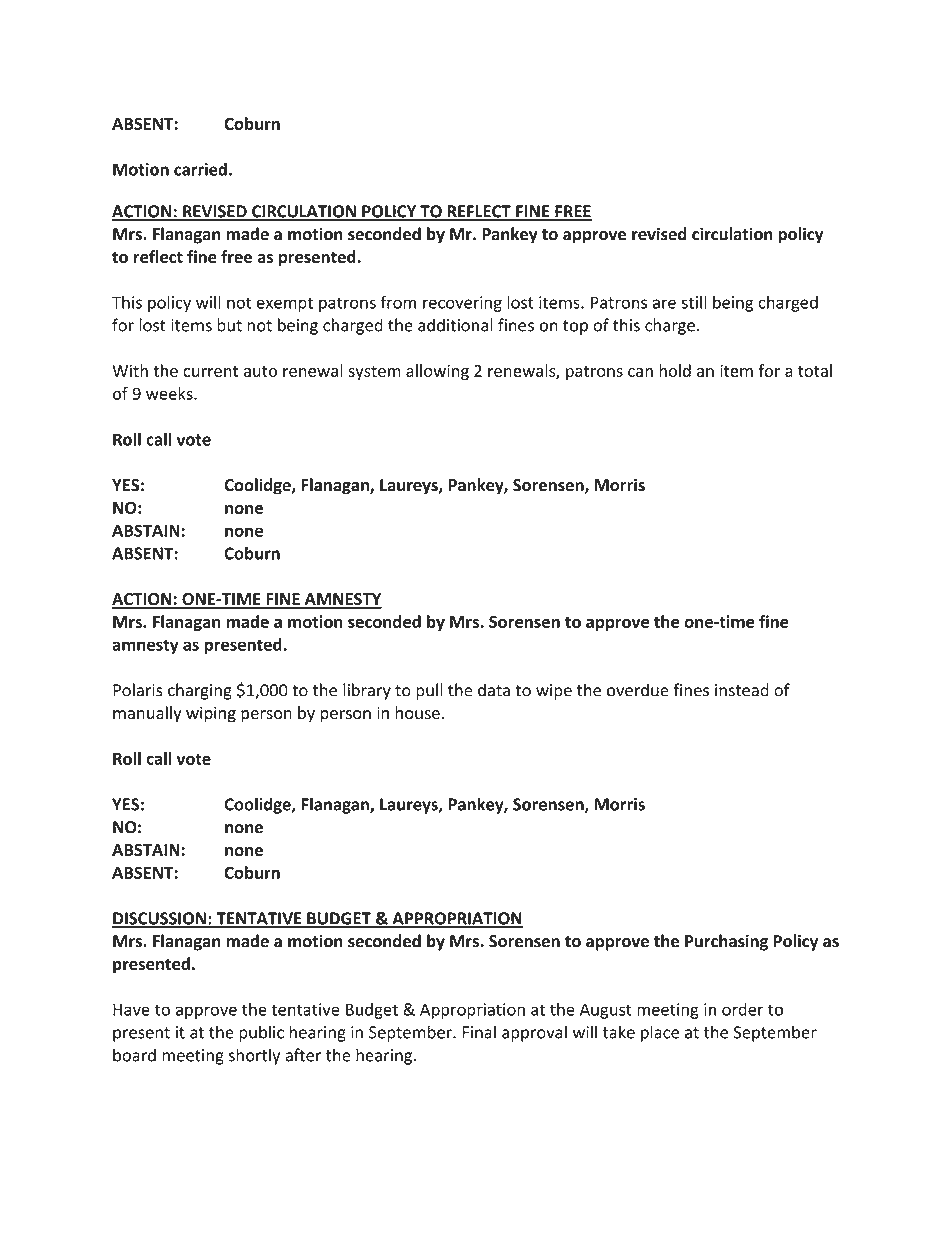 This document has height=1233, width=952. I want to click on overdue, so click(638, 690).
